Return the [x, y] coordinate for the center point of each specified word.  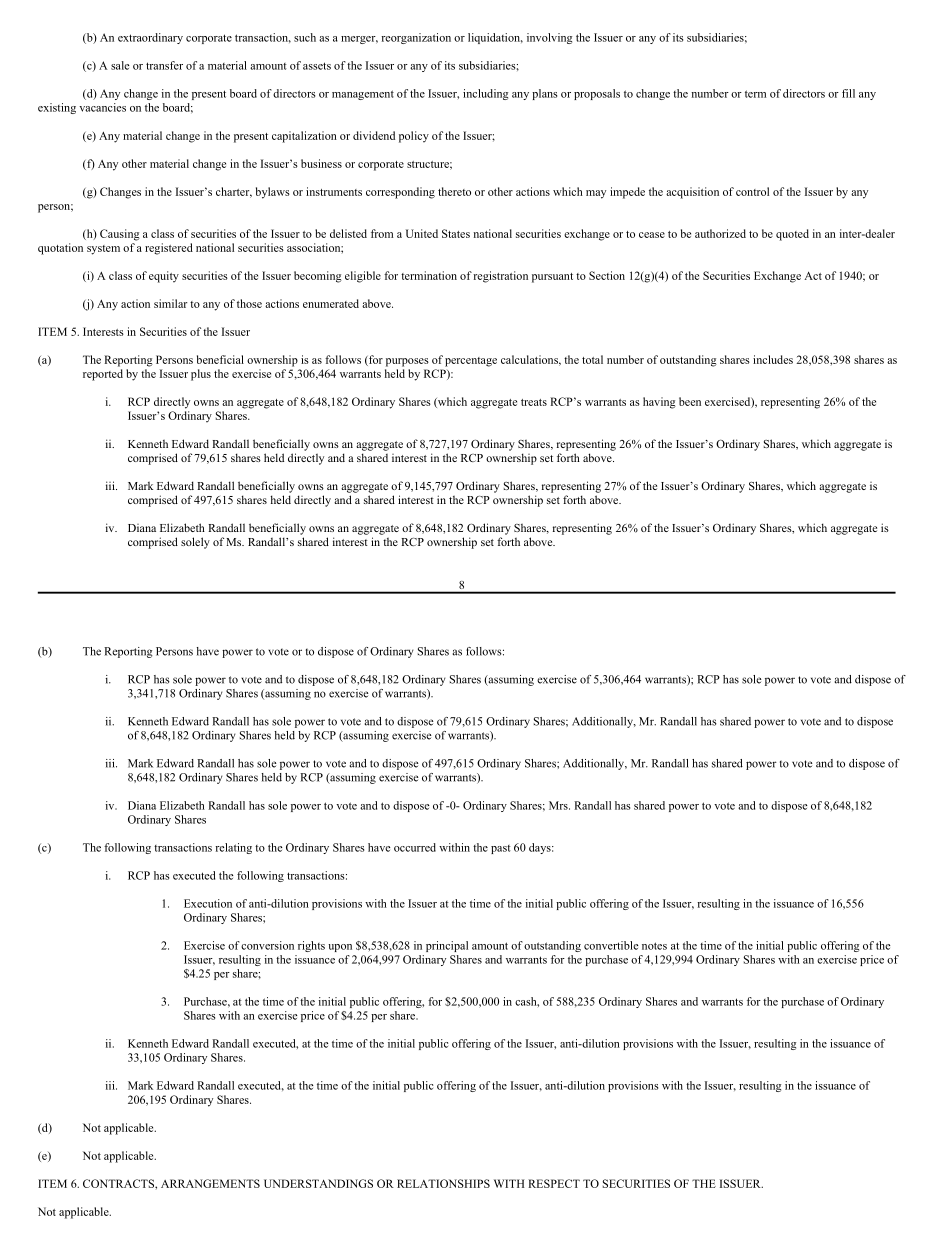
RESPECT [554, 1183]
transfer [164, 65]
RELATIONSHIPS [443, 1183]
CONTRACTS [119, 1183]
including [485, 94]
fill [848, 93]
